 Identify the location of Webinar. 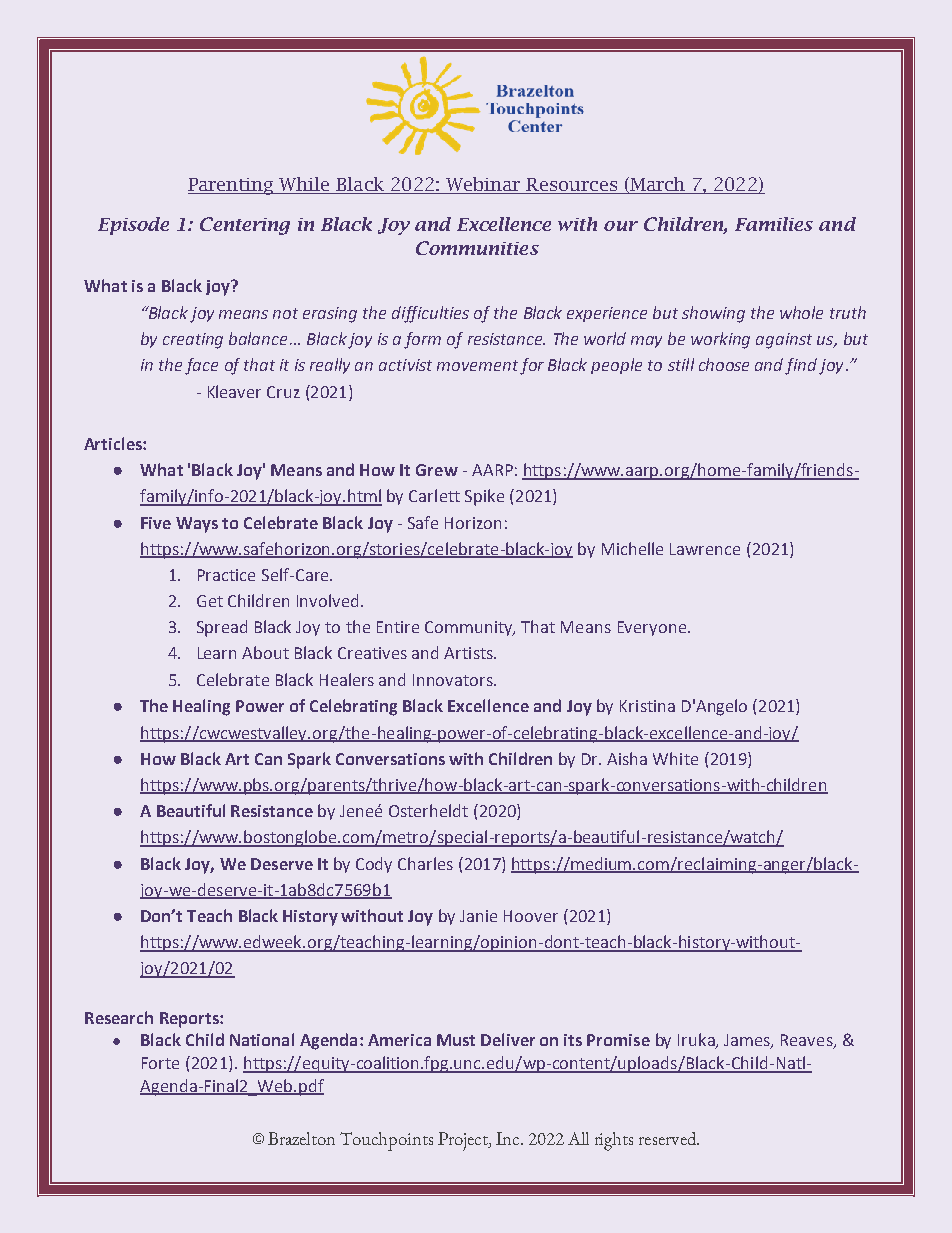
(483, 184).
